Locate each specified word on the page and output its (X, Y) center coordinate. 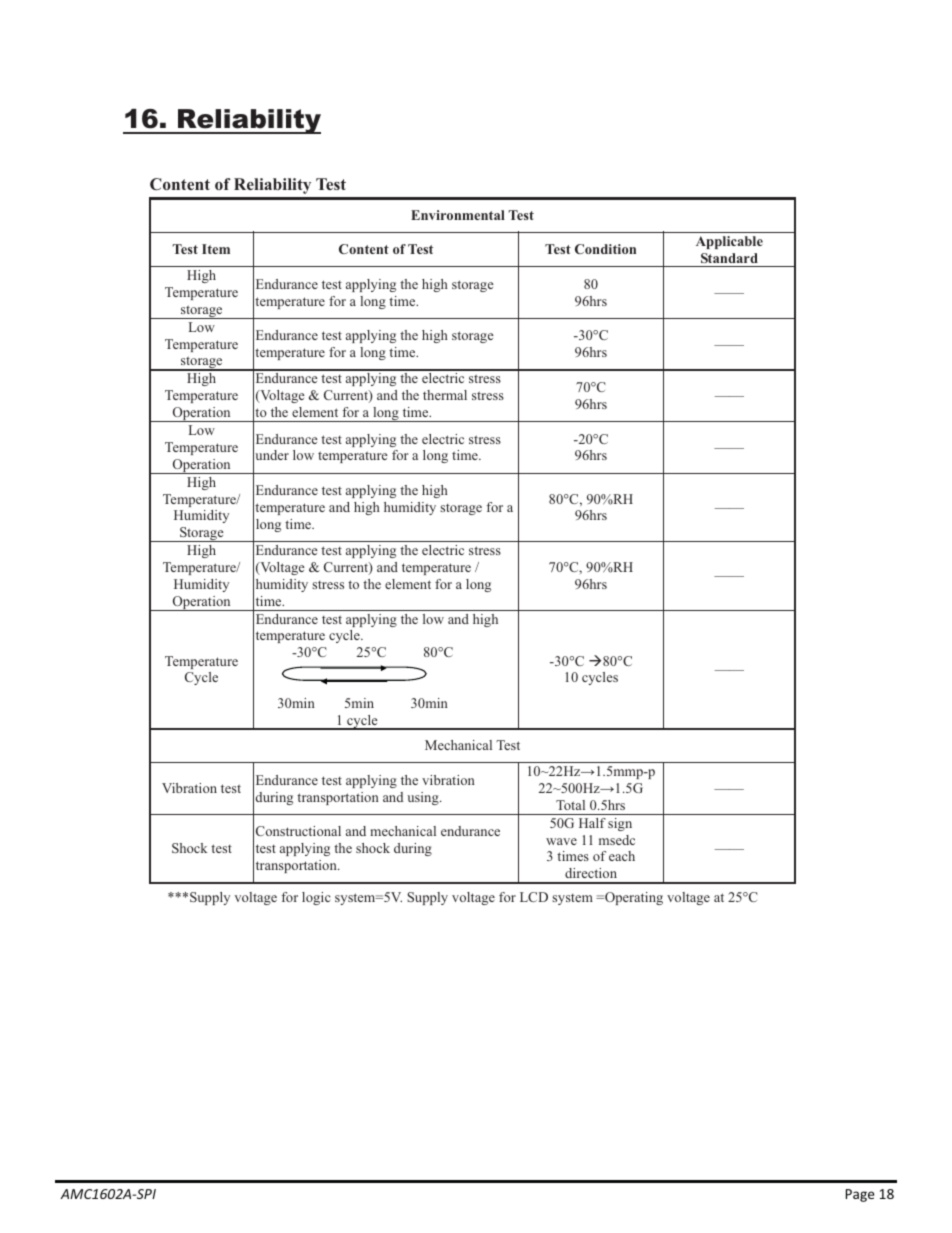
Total (570, 805)
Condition (605, 249)
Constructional (298, 831)
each (622, 856)
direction (591, 873)
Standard (729, 258)
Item (216, 249)
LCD (534, 897)
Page (860, 1195)
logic (316, 898)
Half (592, 823)
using (424, 798)
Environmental (458, 215)
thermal (445, 395)
